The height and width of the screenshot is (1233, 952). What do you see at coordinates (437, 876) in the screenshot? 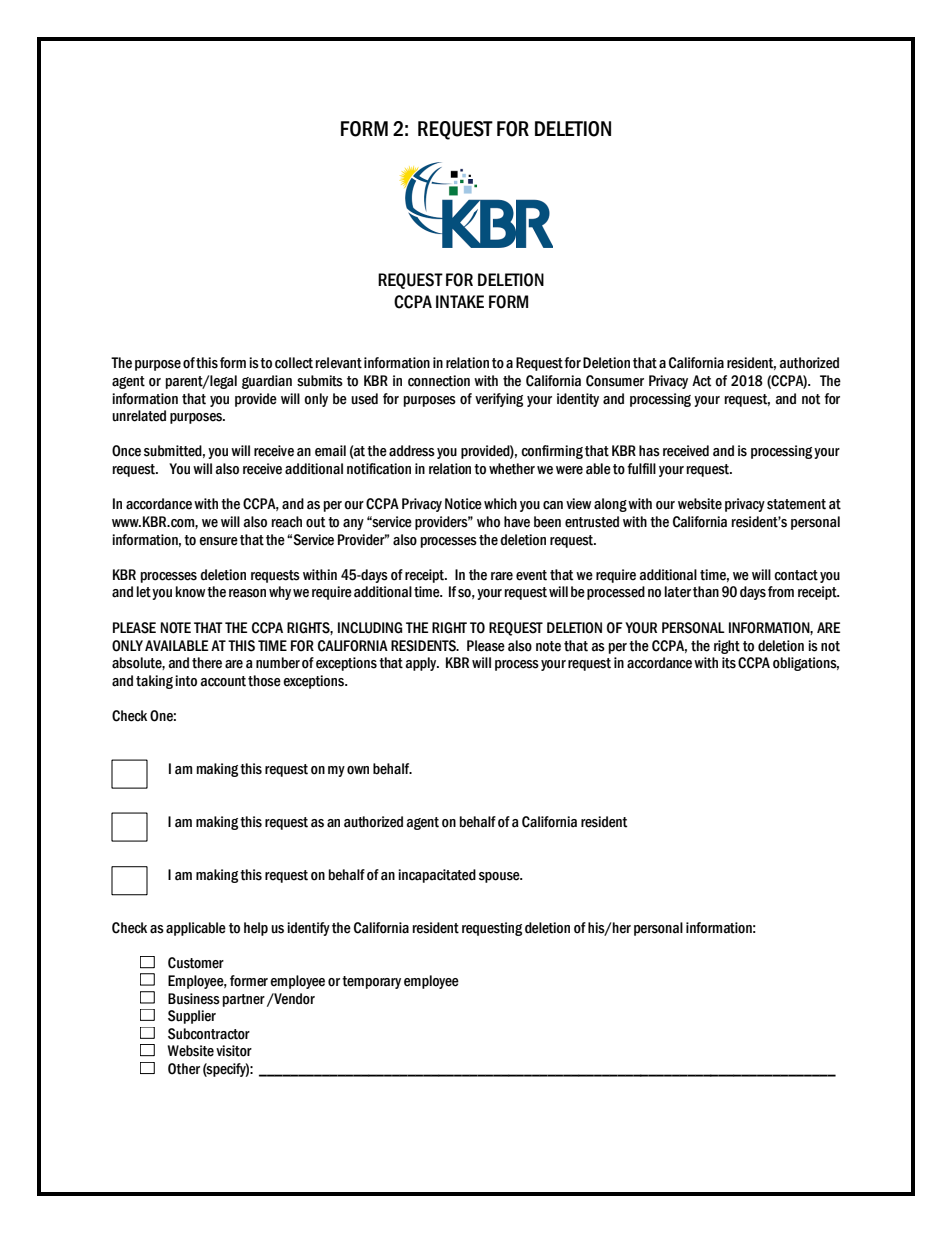
I see `incapacitated` at bounding box center [437, 876].
